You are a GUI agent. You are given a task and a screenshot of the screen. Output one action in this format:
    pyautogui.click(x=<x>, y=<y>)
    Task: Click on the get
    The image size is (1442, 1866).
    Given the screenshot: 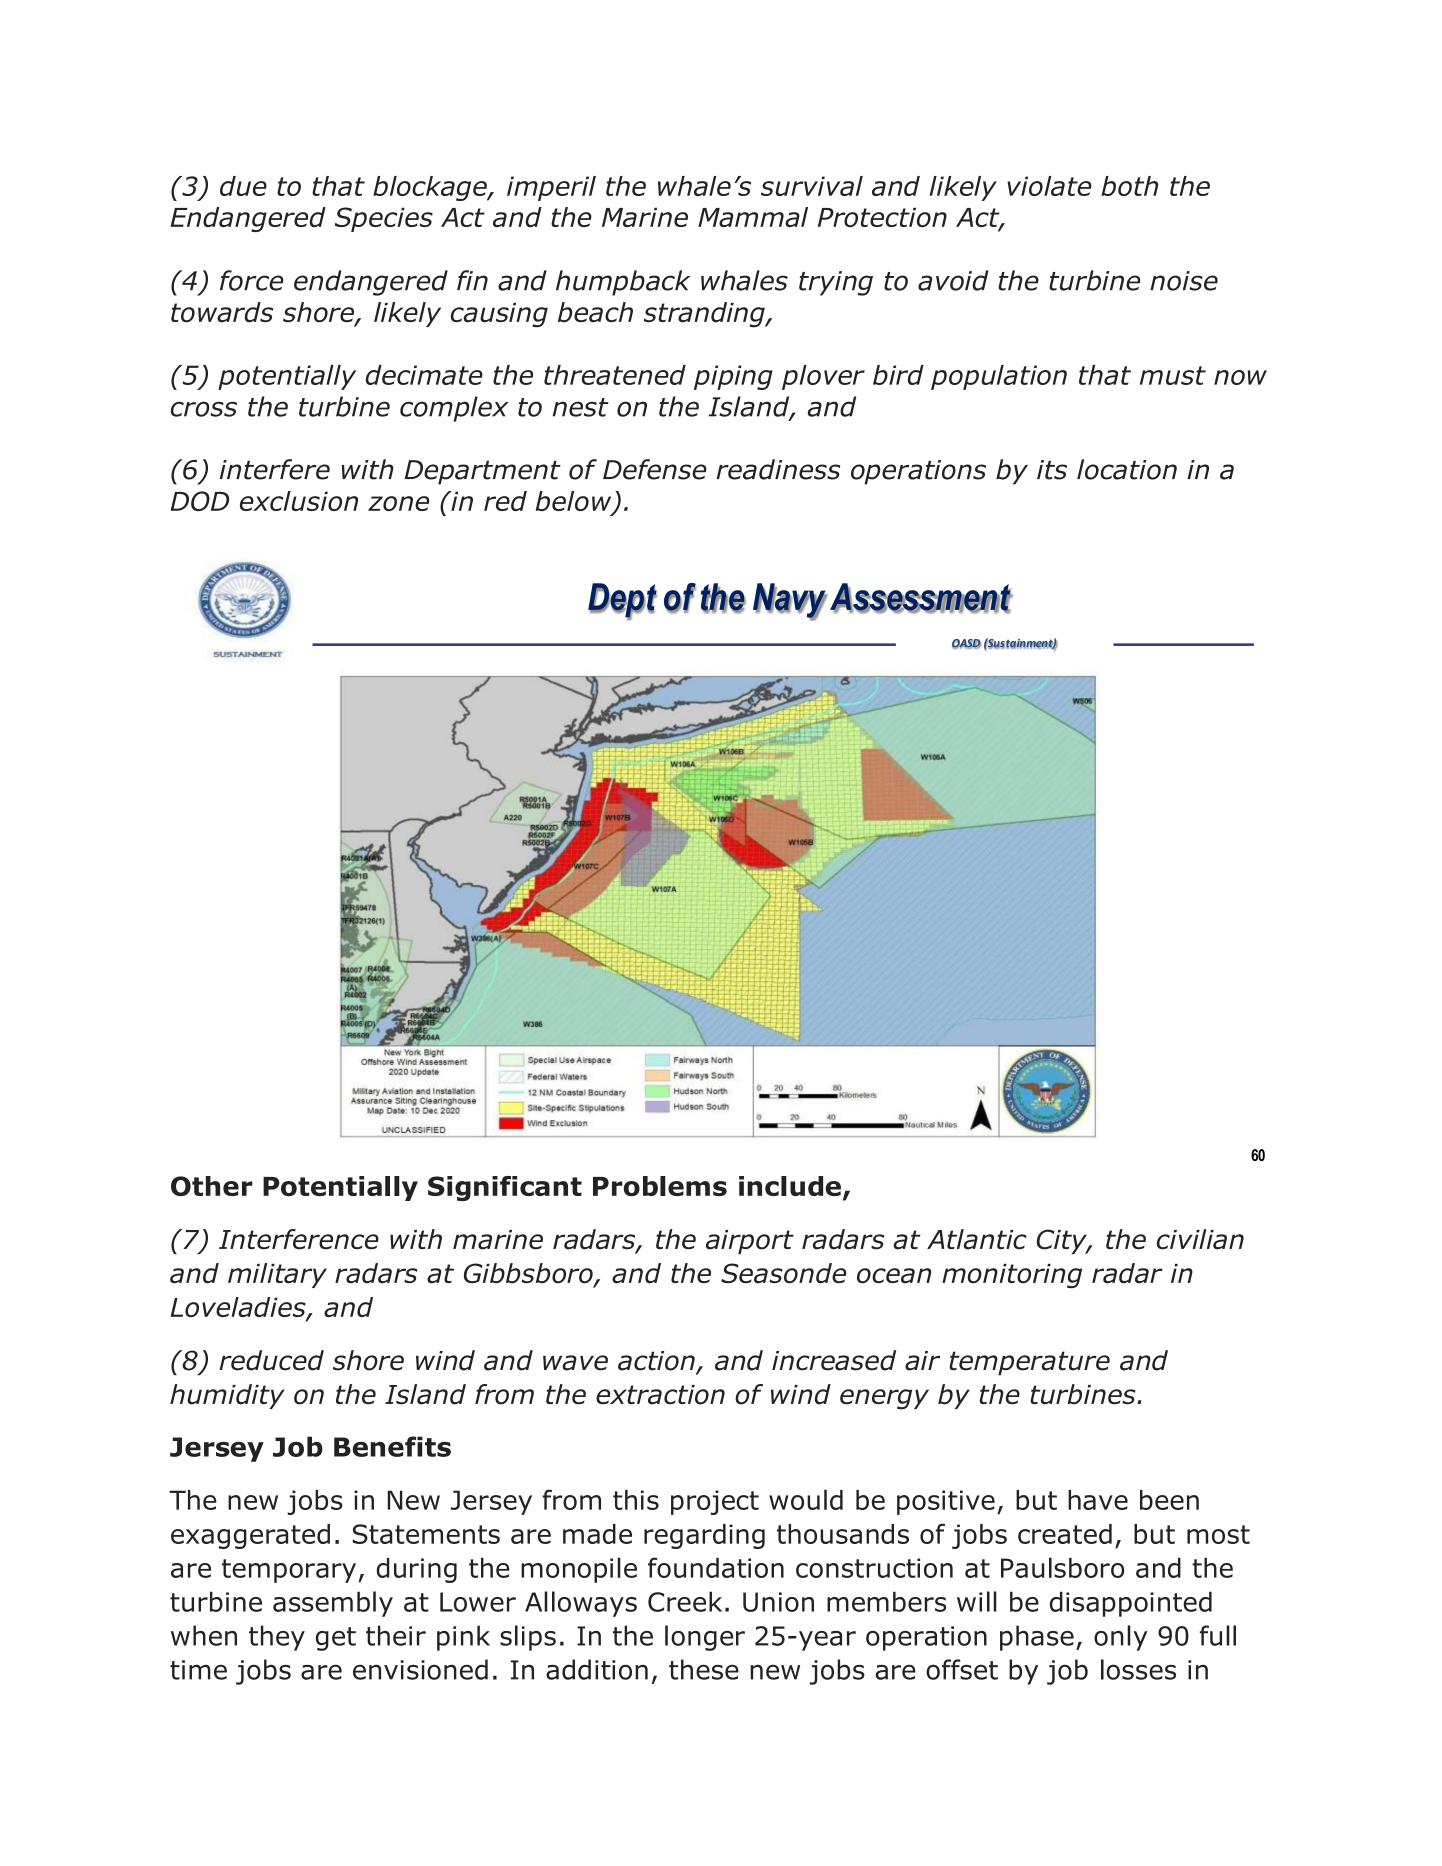 What is the action you would take?
    pyautogui.click(x=336, y=1639)
